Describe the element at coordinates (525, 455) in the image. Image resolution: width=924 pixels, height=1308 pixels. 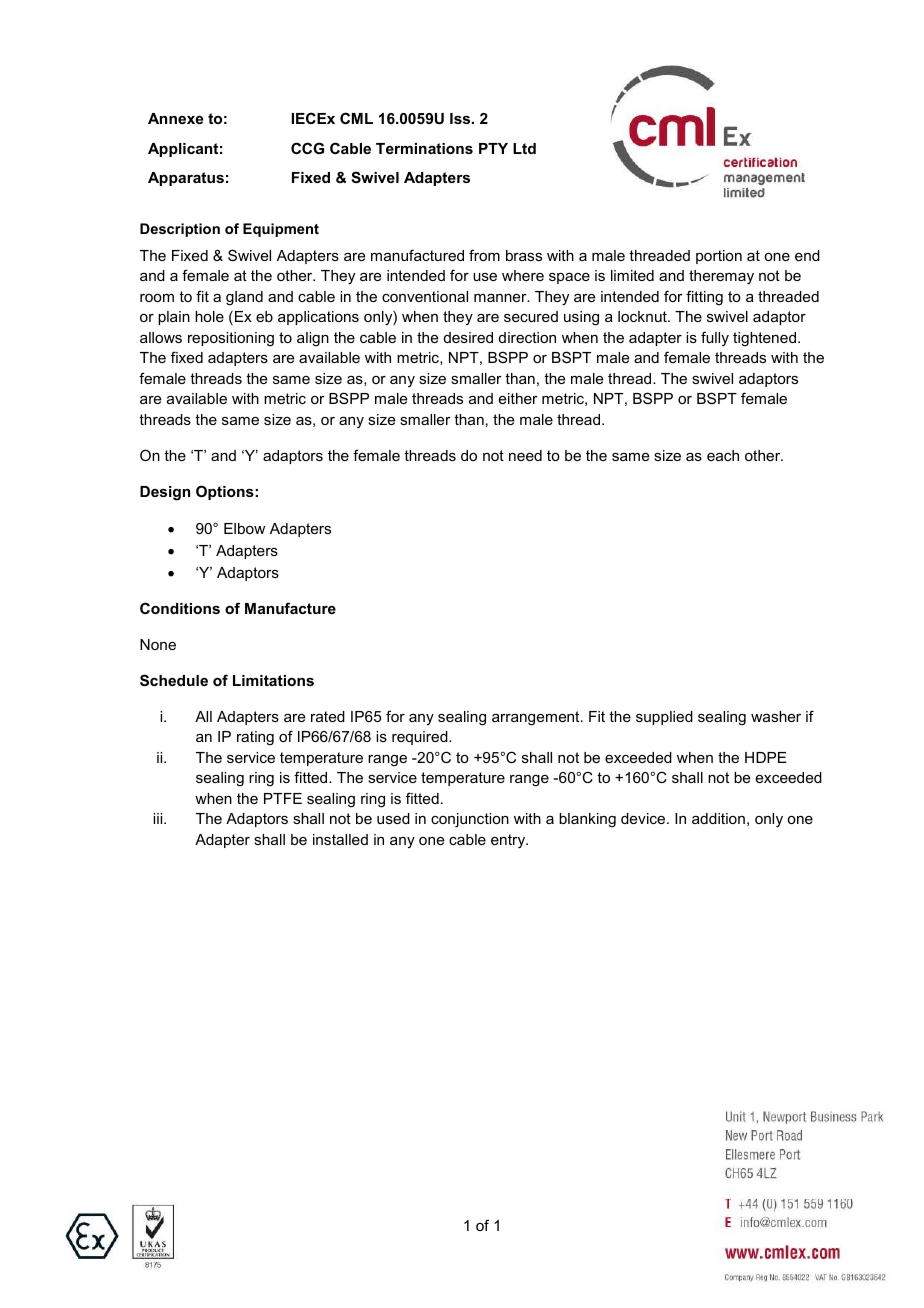
I see `need` at that location.
